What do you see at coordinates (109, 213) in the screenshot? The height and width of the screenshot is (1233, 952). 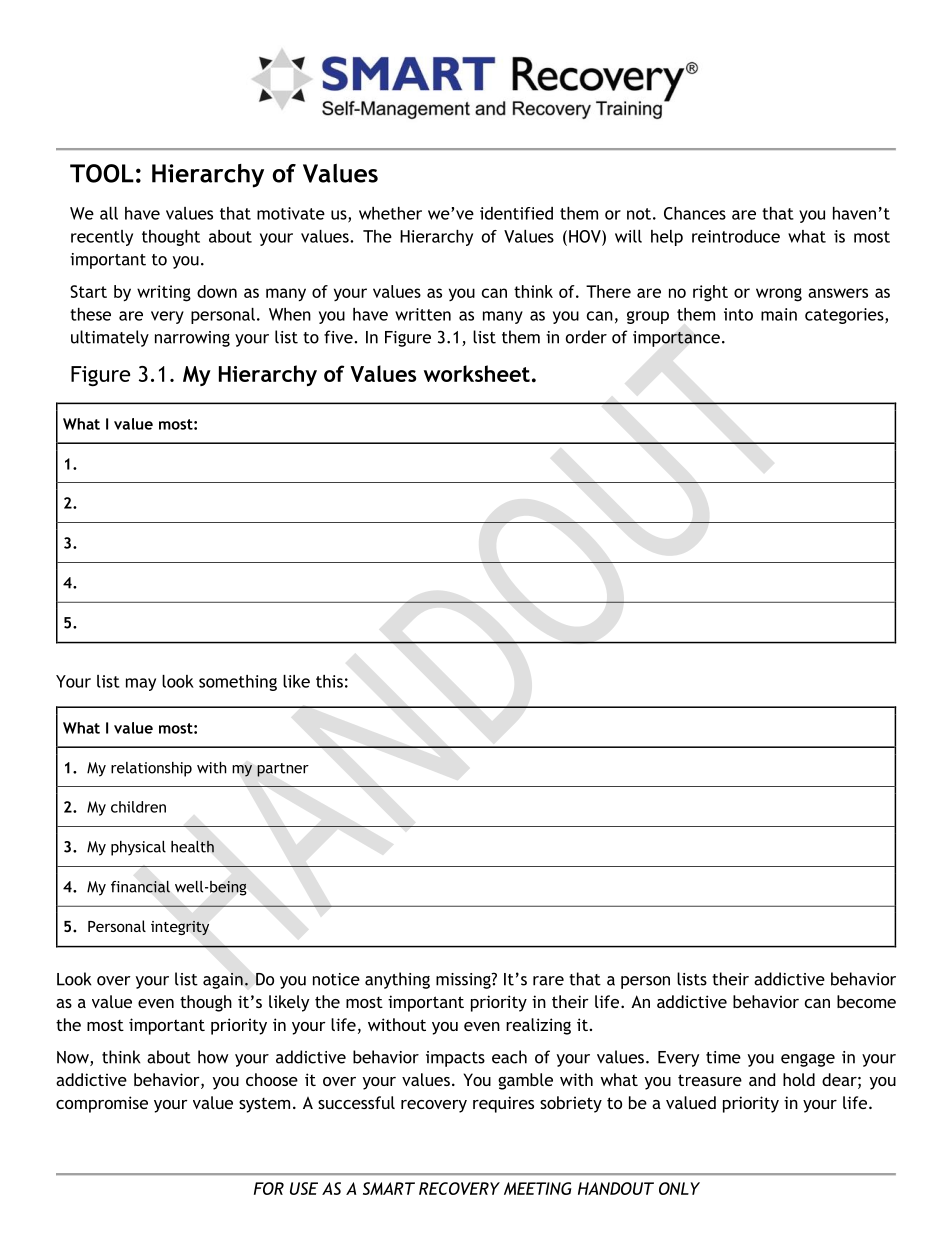 I see `all` at bounding box center [109, 213].
